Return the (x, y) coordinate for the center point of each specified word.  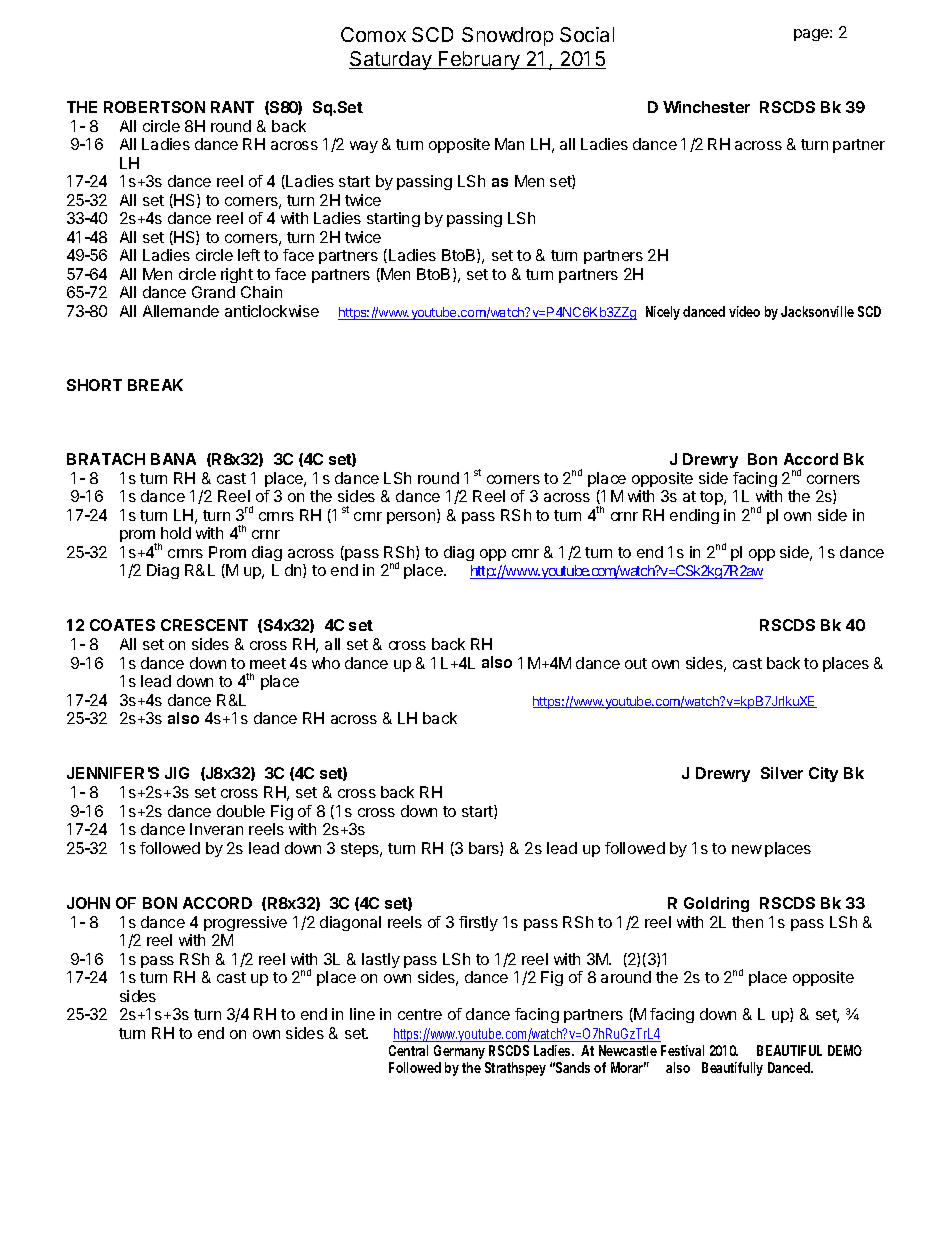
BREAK (155, 385)
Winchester (706, 107)
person (411, 518)
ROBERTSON (154, 107)
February (479, 60)
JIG (177, 773)
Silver (782, 773)
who (326, 663)
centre (420, 1014)
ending (694, 516)
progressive (245, 923)
